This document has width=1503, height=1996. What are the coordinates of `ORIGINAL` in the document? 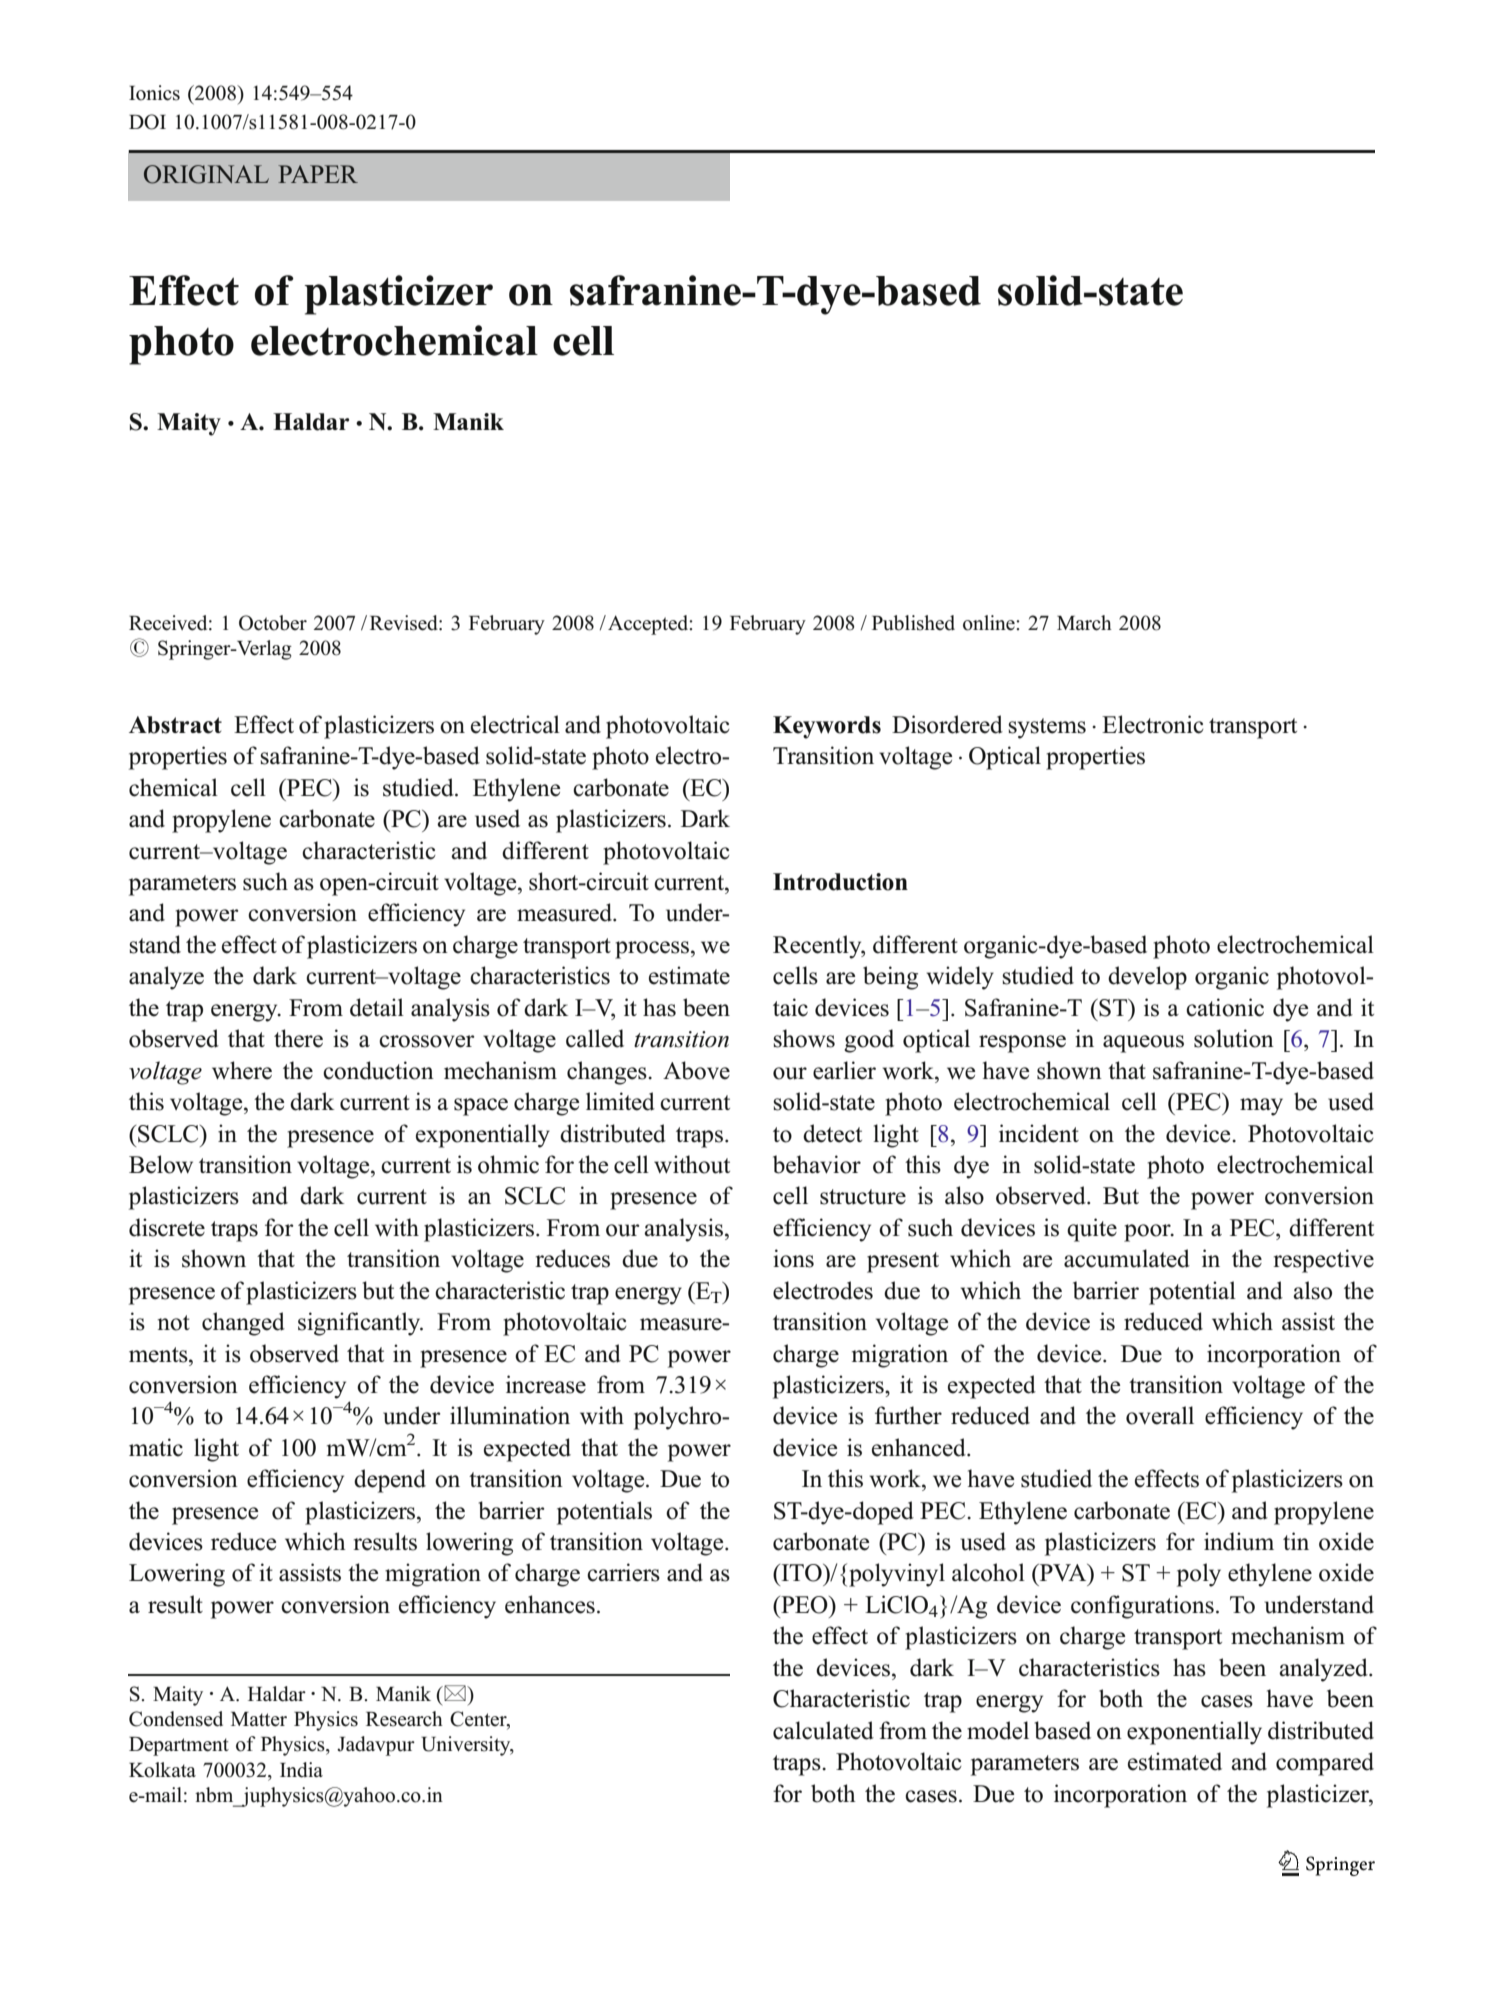 It's located at (206, 174).
